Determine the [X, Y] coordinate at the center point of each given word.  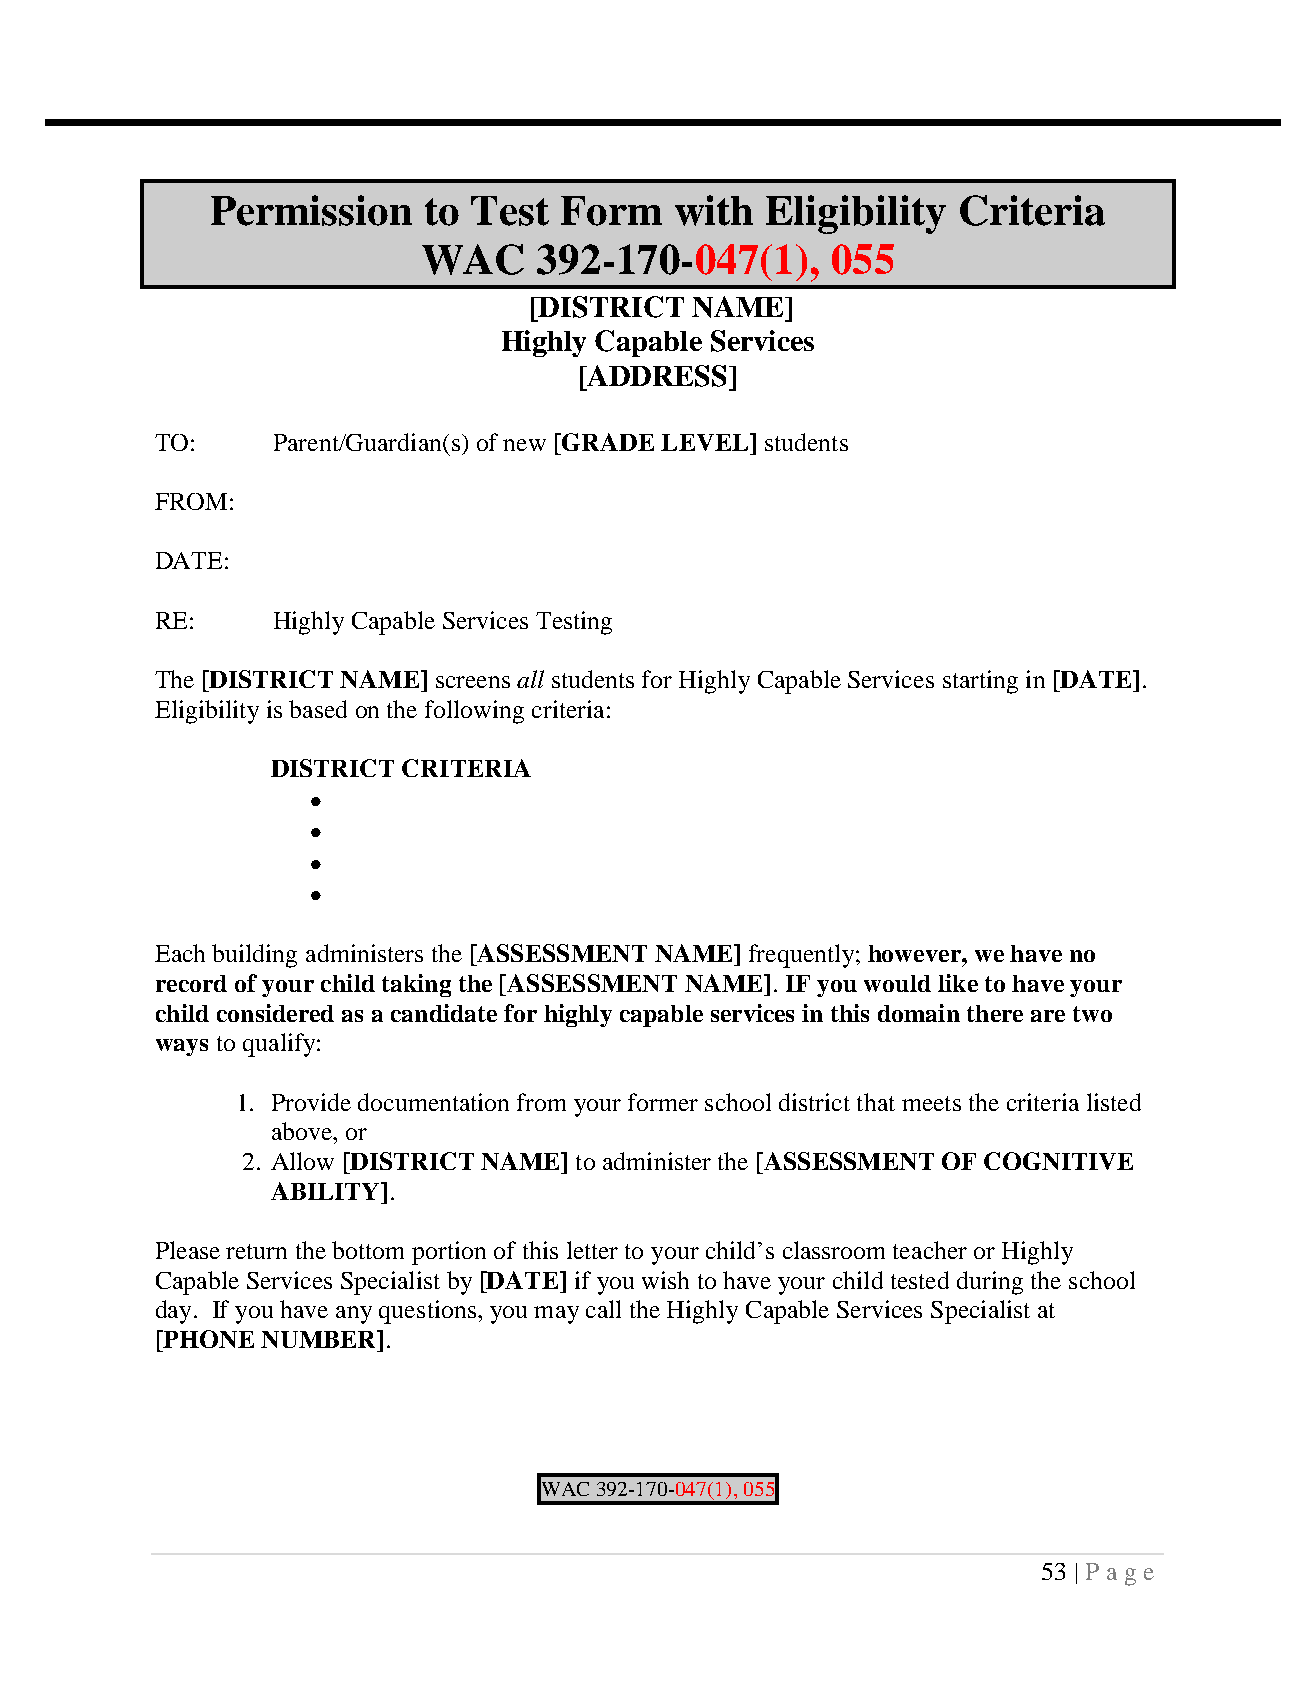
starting [980, 682]
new [524, 445]
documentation [433, 1102]
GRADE [607, 442]
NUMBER [320, 1339]
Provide [311, 1102]
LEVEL [706, 442]
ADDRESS [656, 376]
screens [473, 682]
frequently [801, 956]
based [318, 709]
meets [931, 1103]
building [254, 956]
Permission [311, 210]
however [915, 953]
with [714, 210]
